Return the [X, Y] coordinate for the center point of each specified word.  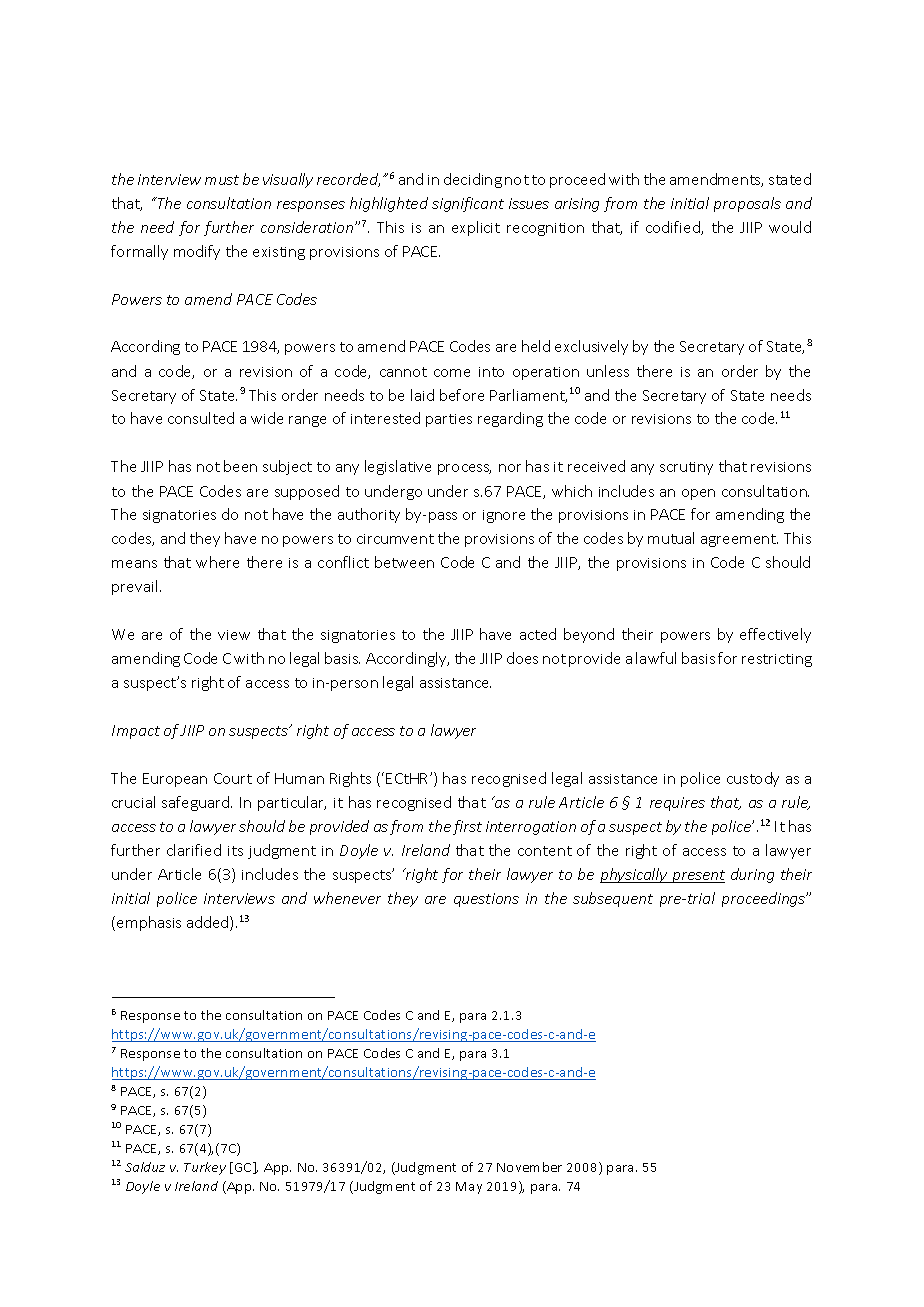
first [467, 827]
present [697, 876]
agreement [739, 540]
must [222, 180]
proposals [747, 204]
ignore [504, 516]
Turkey [205, 1168]
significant [468, 204]
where [217, 562]
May [469, 1188]
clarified [194, 850]
